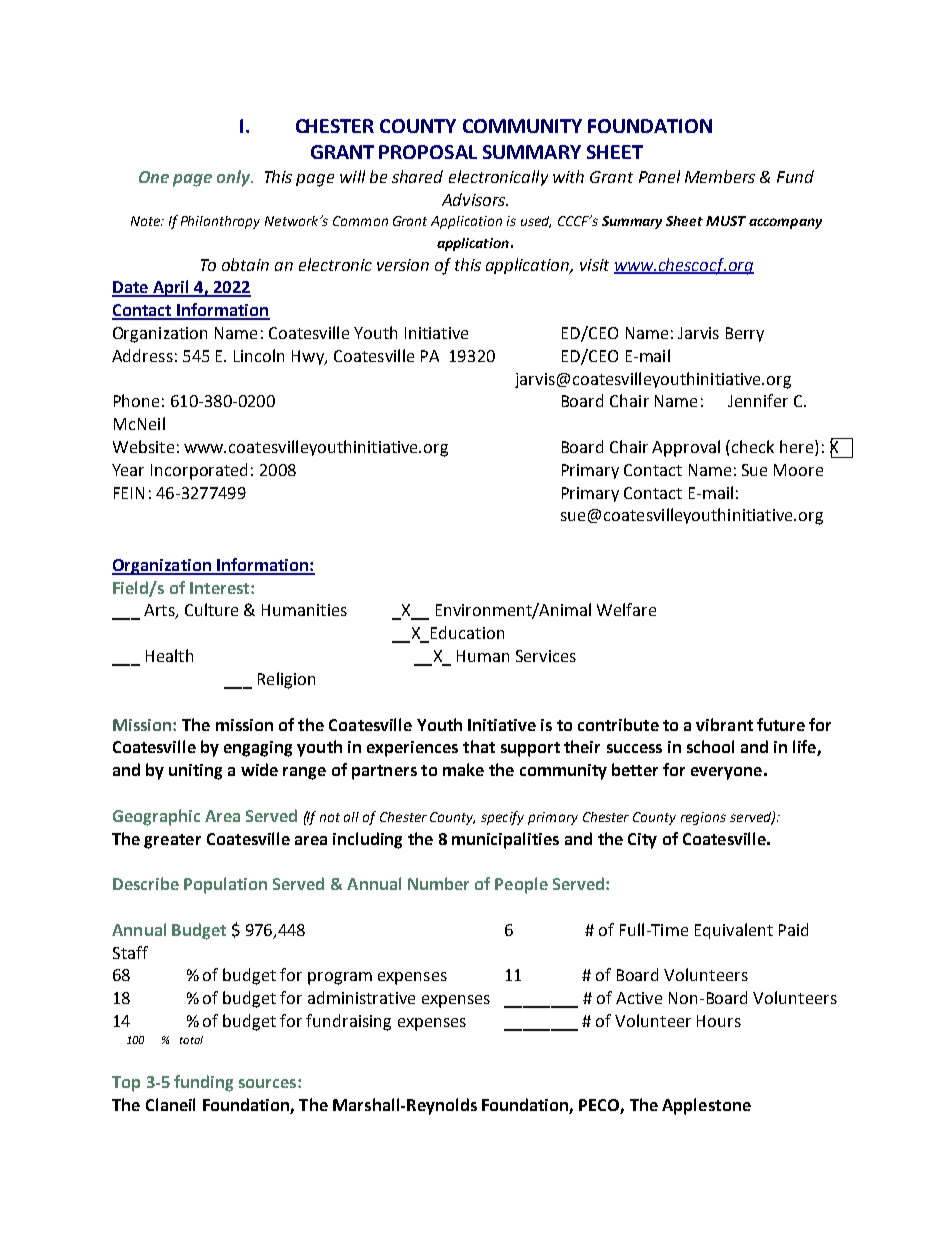 This screenshot has width=952, height=1233. What do you see at coordinates (191, 1040) in the screenshot?
I see `total` at bounding box center [191, 1040].
